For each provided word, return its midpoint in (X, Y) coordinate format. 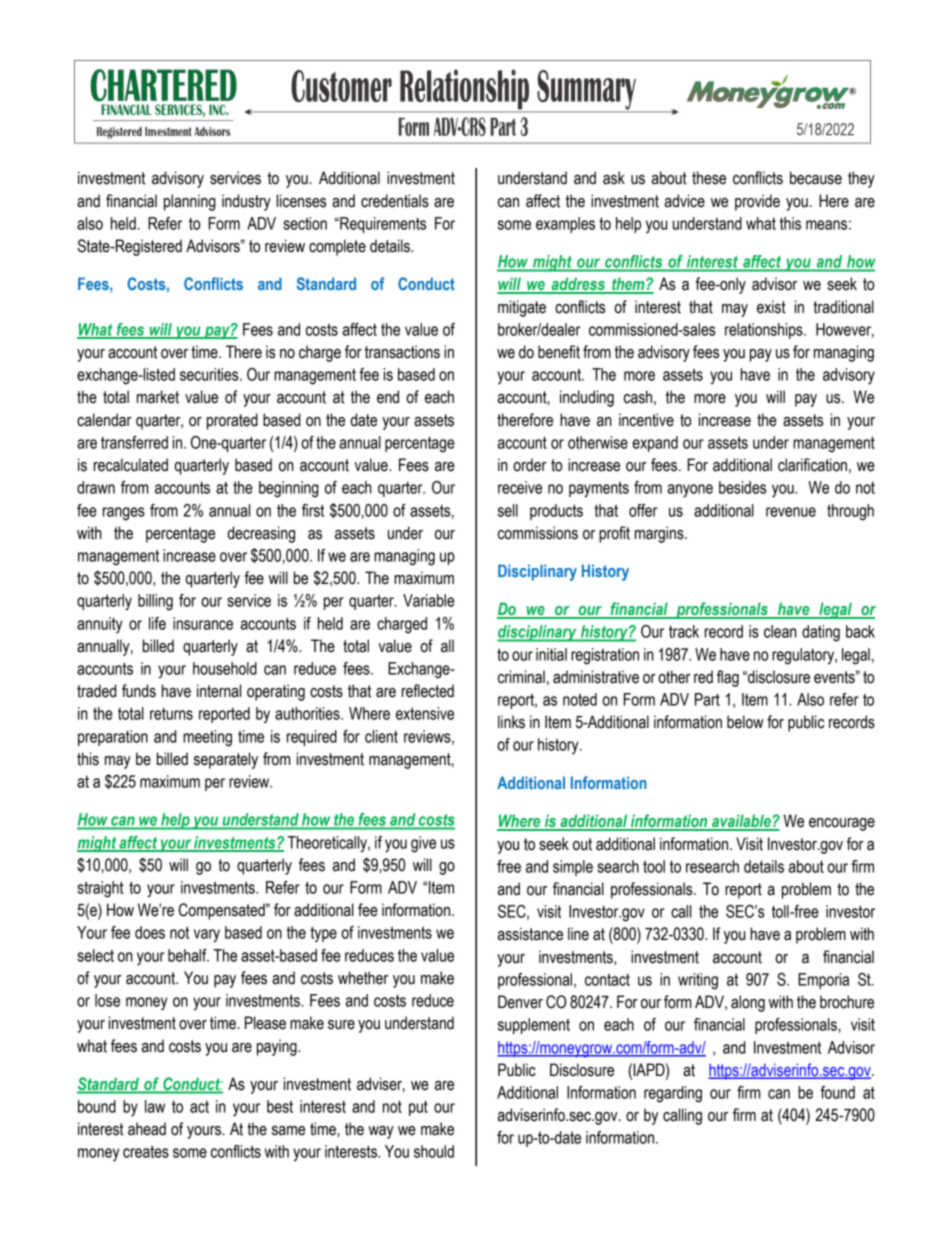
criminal (521, 677)
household (225, 668)
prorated (232, 421)
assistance (530, 934)
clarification (812, 465)
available (741, 822)
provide (757, 202)
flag (728, 678)
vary (207, 936)
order (530, 465)
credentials (395, 201)
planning (190, 202)
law (155, 1106)
